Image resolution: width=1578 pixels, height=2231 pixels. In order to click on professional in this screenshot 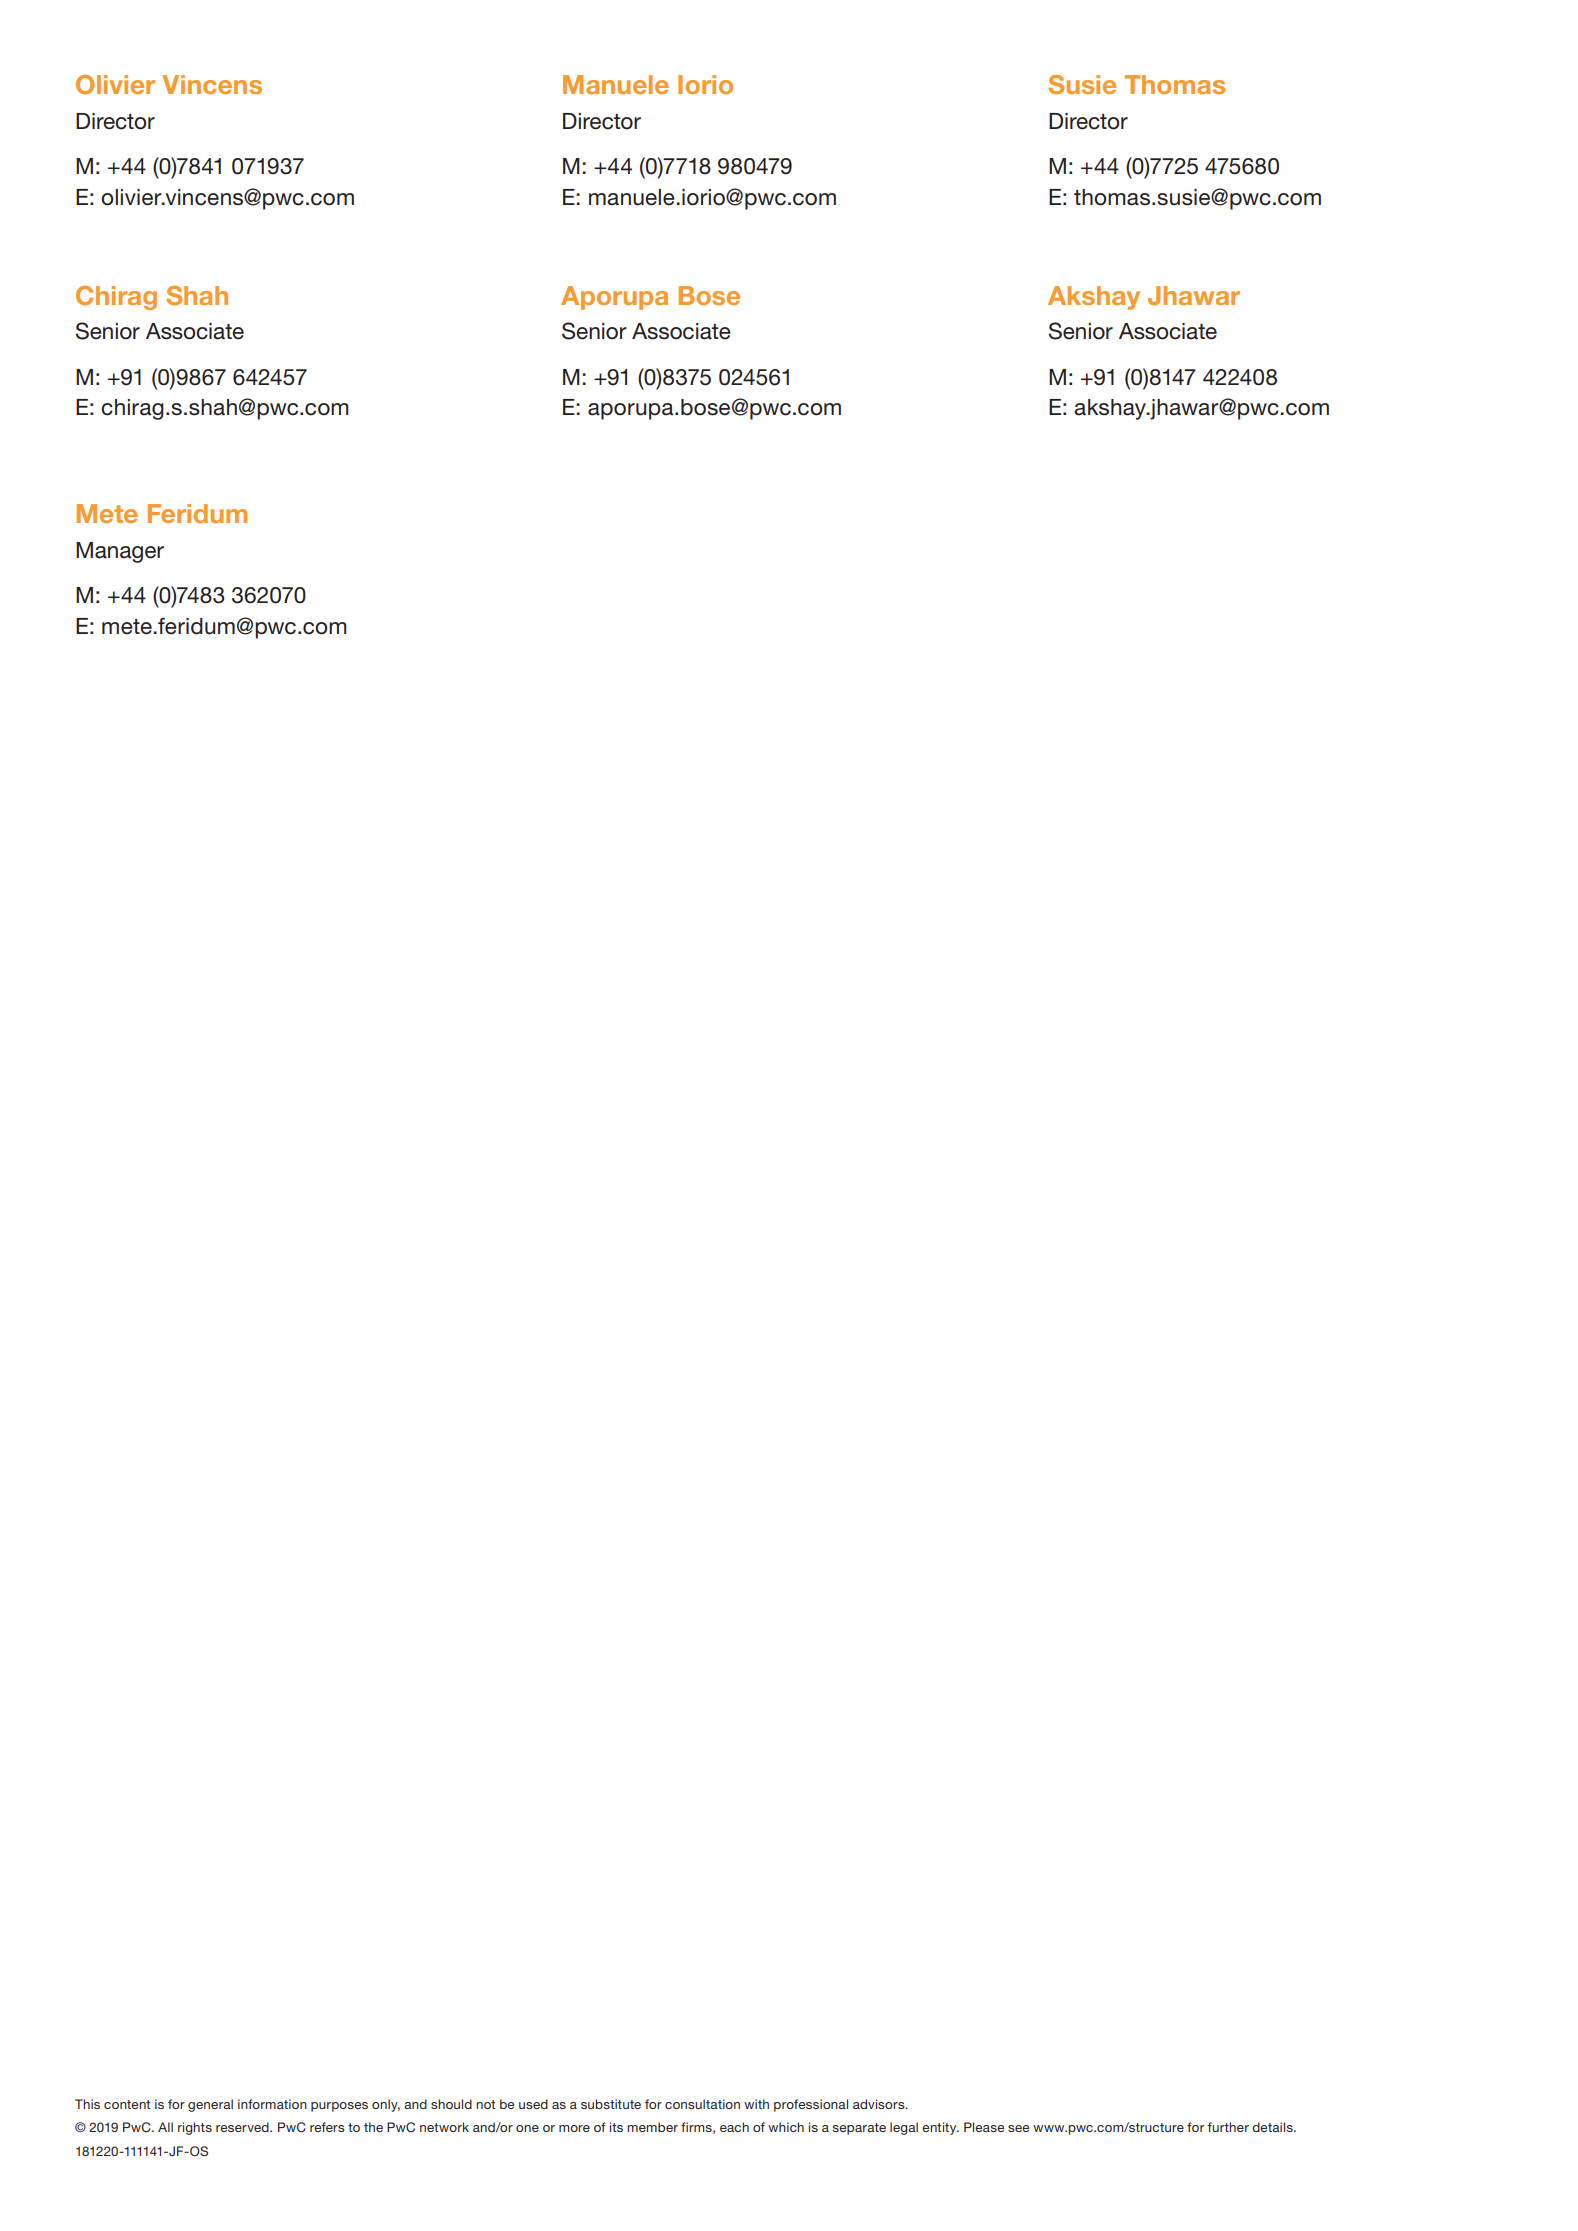, I will do `click(811, 2105)`.
